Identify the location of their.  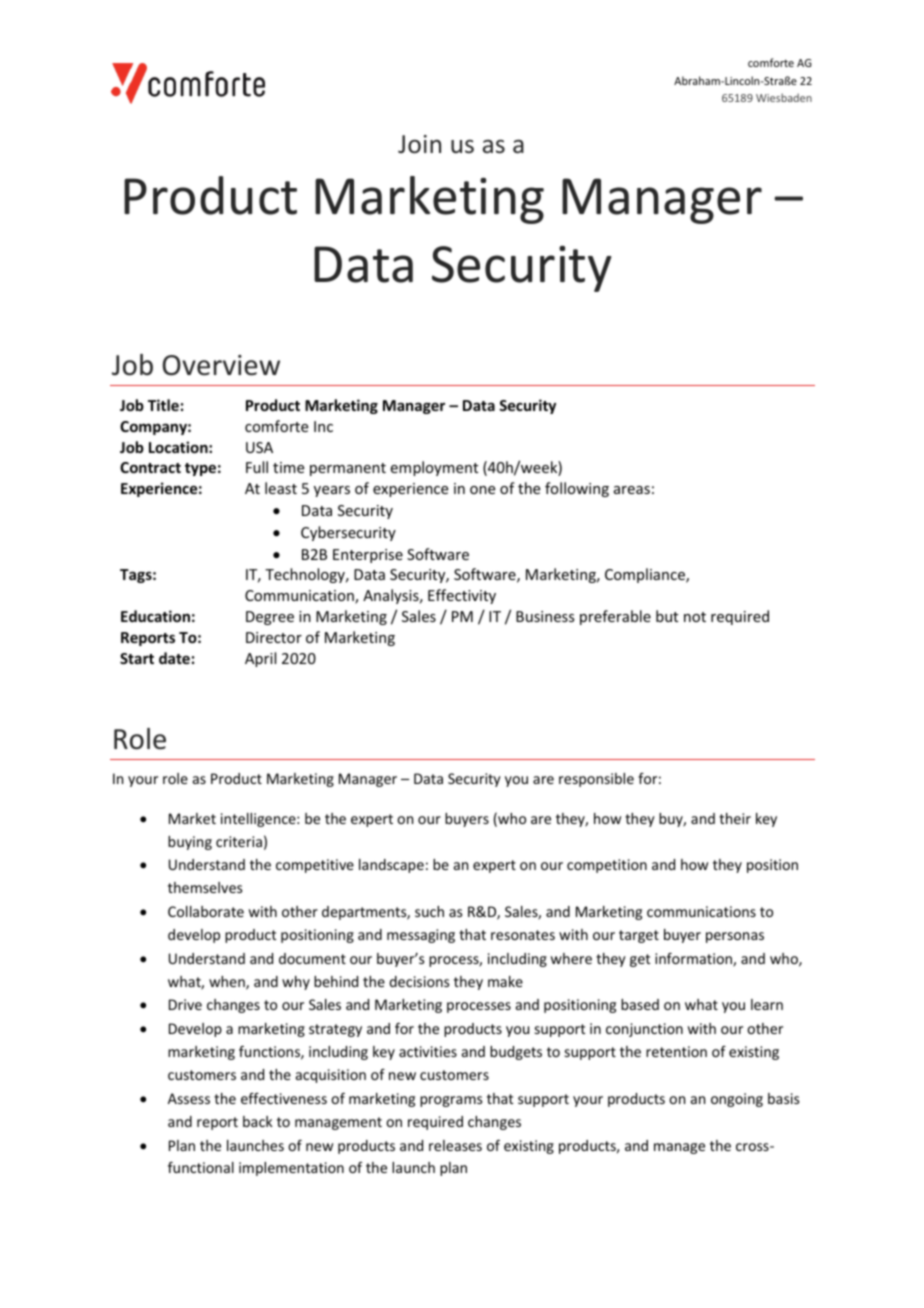
(735, 818).
